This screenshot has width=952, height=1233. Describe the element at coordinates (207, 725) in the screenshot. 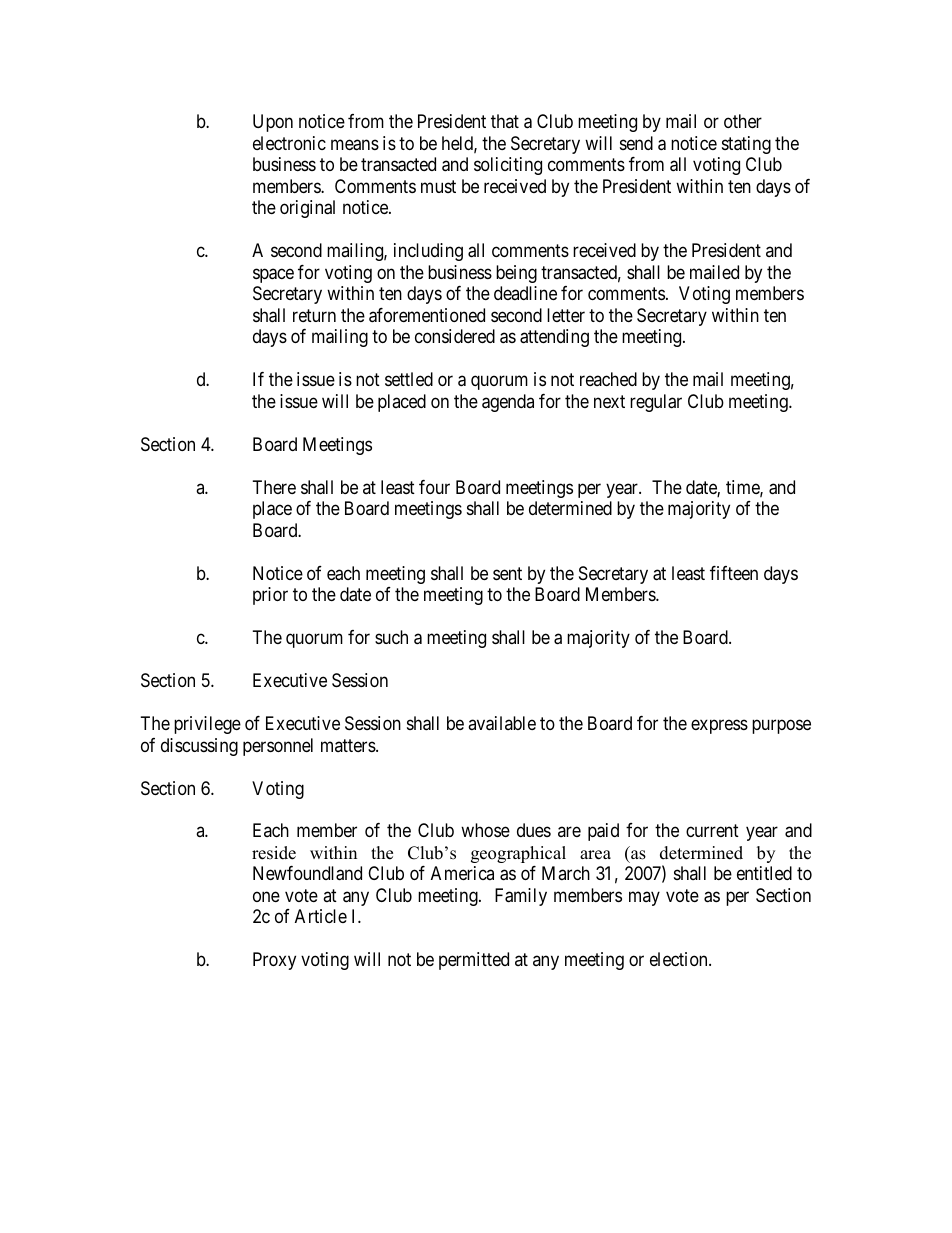

I see `privilege` at that location.
